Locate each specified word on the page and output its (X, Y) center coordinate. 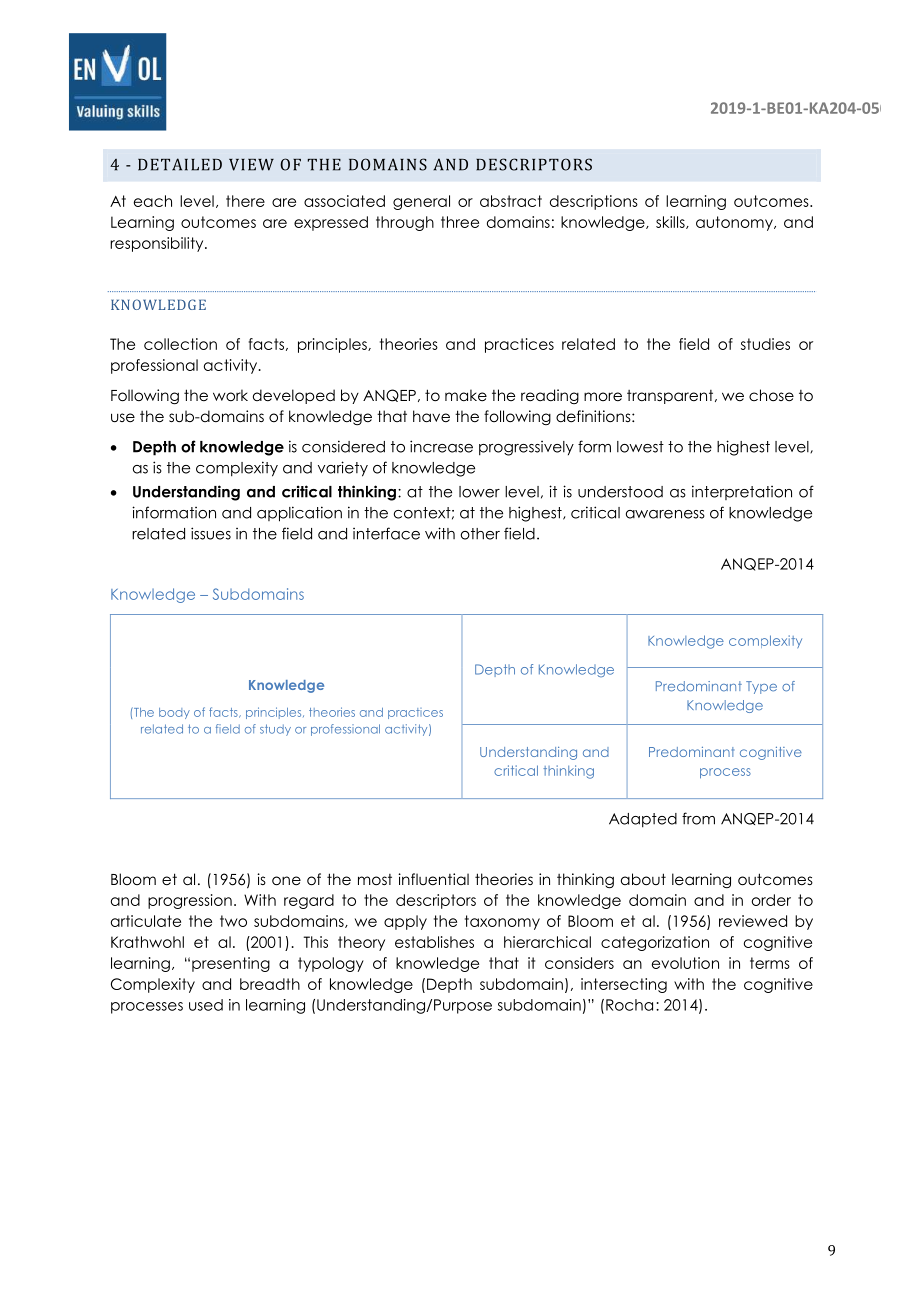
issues (211, 533)
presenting (231, 964)
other (480, 534)
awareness (665, 514)
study (275, 730)
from (698, 818)
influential (433, 879)
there (245, 201)
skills (671, 222)
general (421, 202)
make (466, 395)
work (230, 395)
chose (771, 395)
